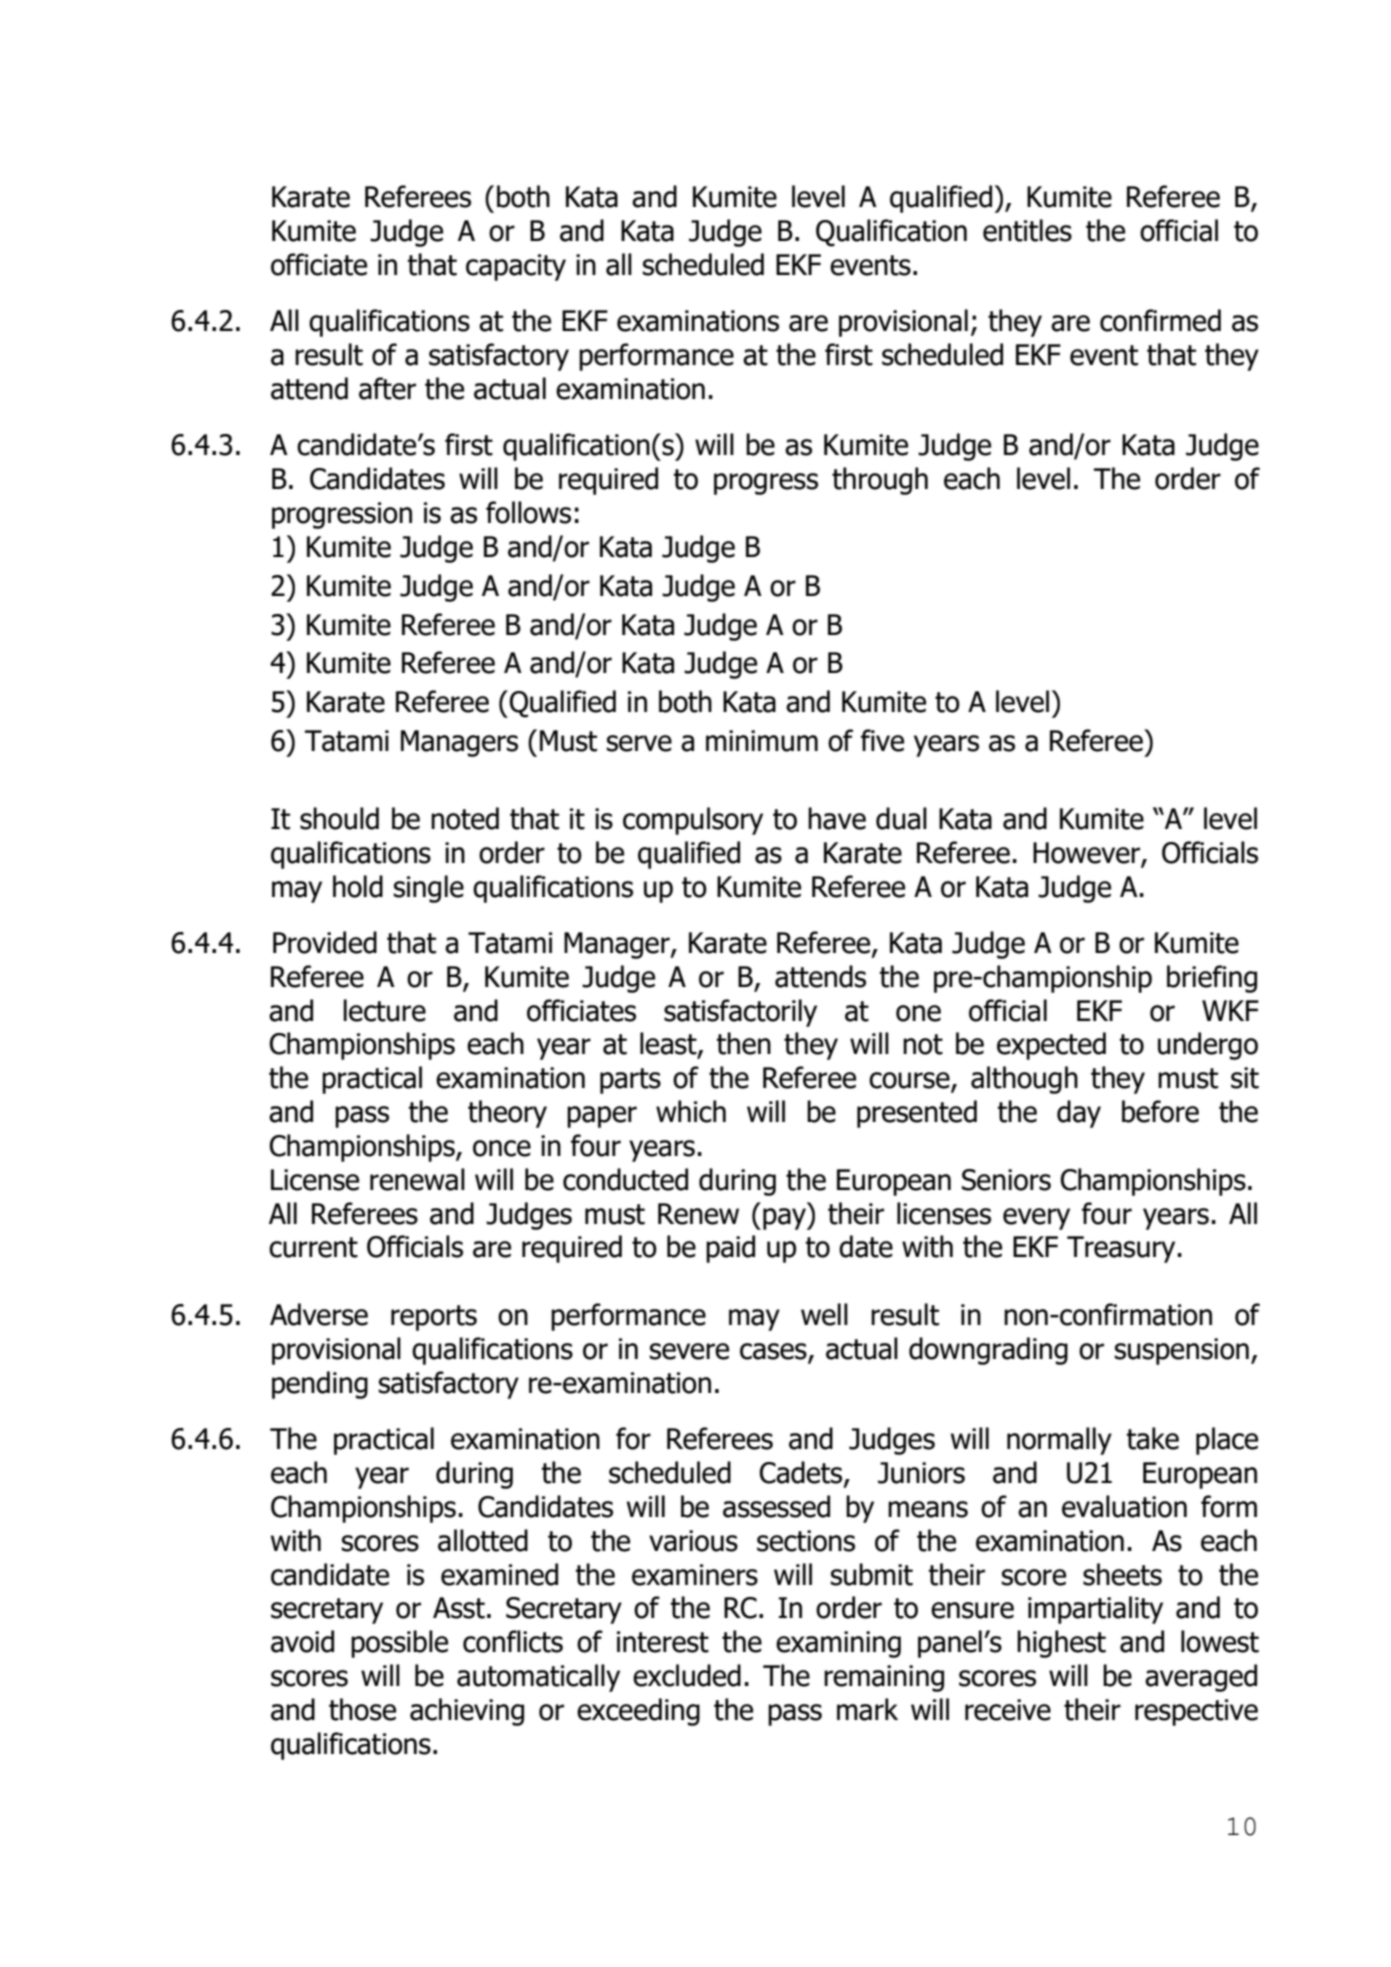 The height and width of the screenshot is (1967, 1391). What do you see at coordinates (528, 512) in the screenshot?
I see `follows` at bounding box center [528, 512].
